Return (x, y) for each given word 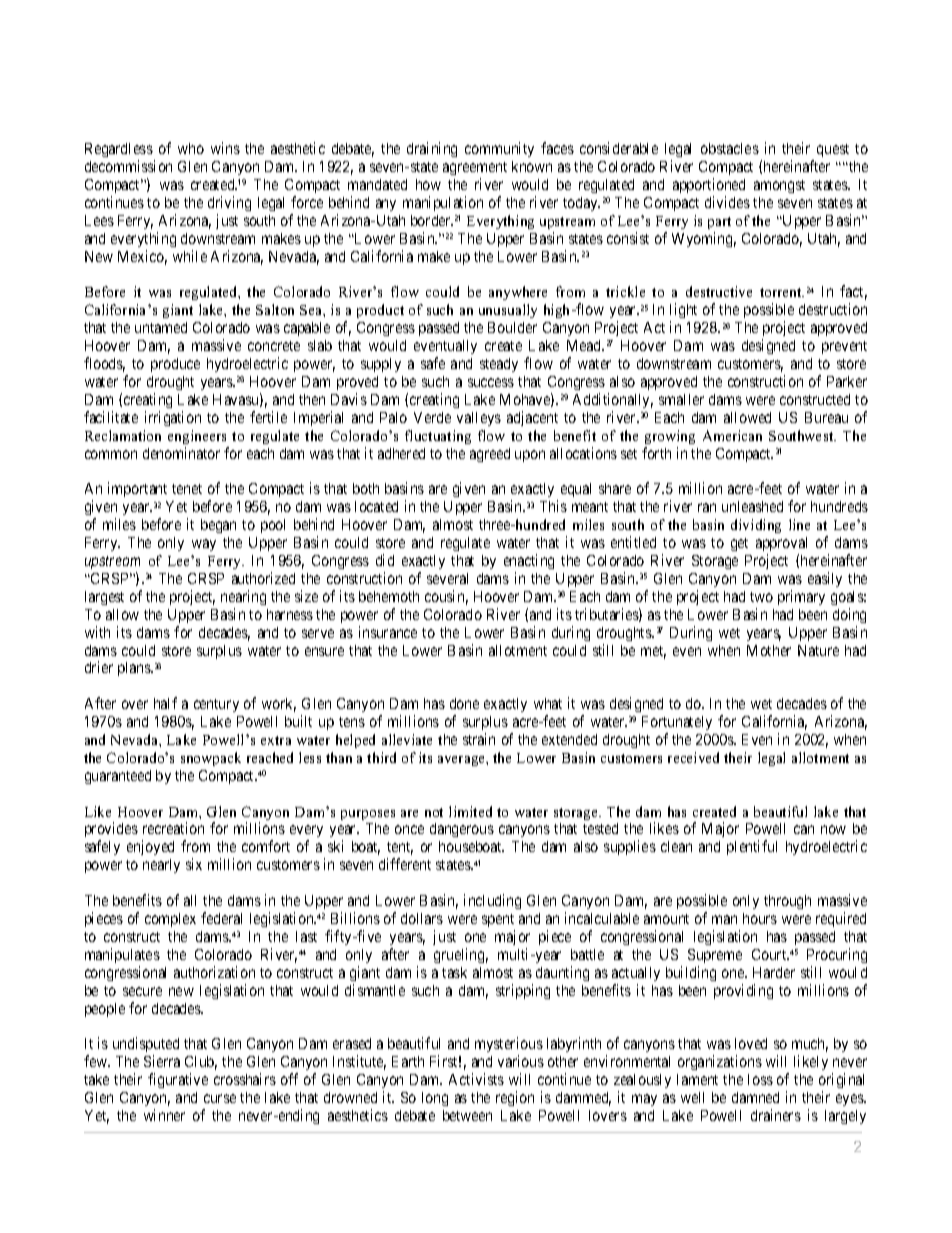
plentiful (752, 847)
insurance (388, 632)
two (761, 597)
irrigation (173, 418)
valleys (479, 419)
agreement (475, 168)
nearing (243, 597)
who (191, 148)
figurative (178, 1080)
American (732, 435)
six (194, 864)
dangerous (462, 830)
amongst (779, 186)
